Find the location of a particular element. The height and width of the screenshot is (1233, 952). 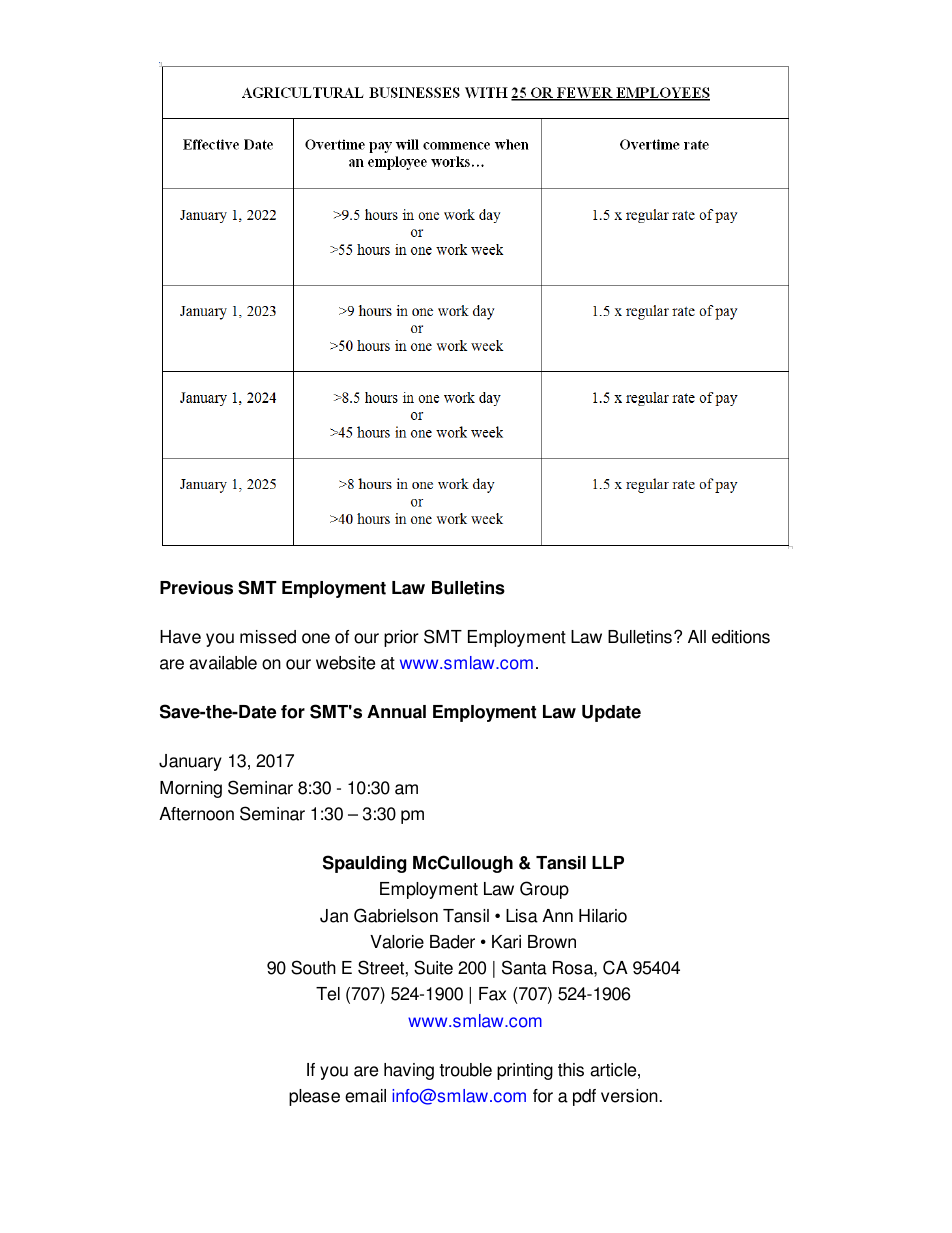

January is located at coordinates (190, 762).
